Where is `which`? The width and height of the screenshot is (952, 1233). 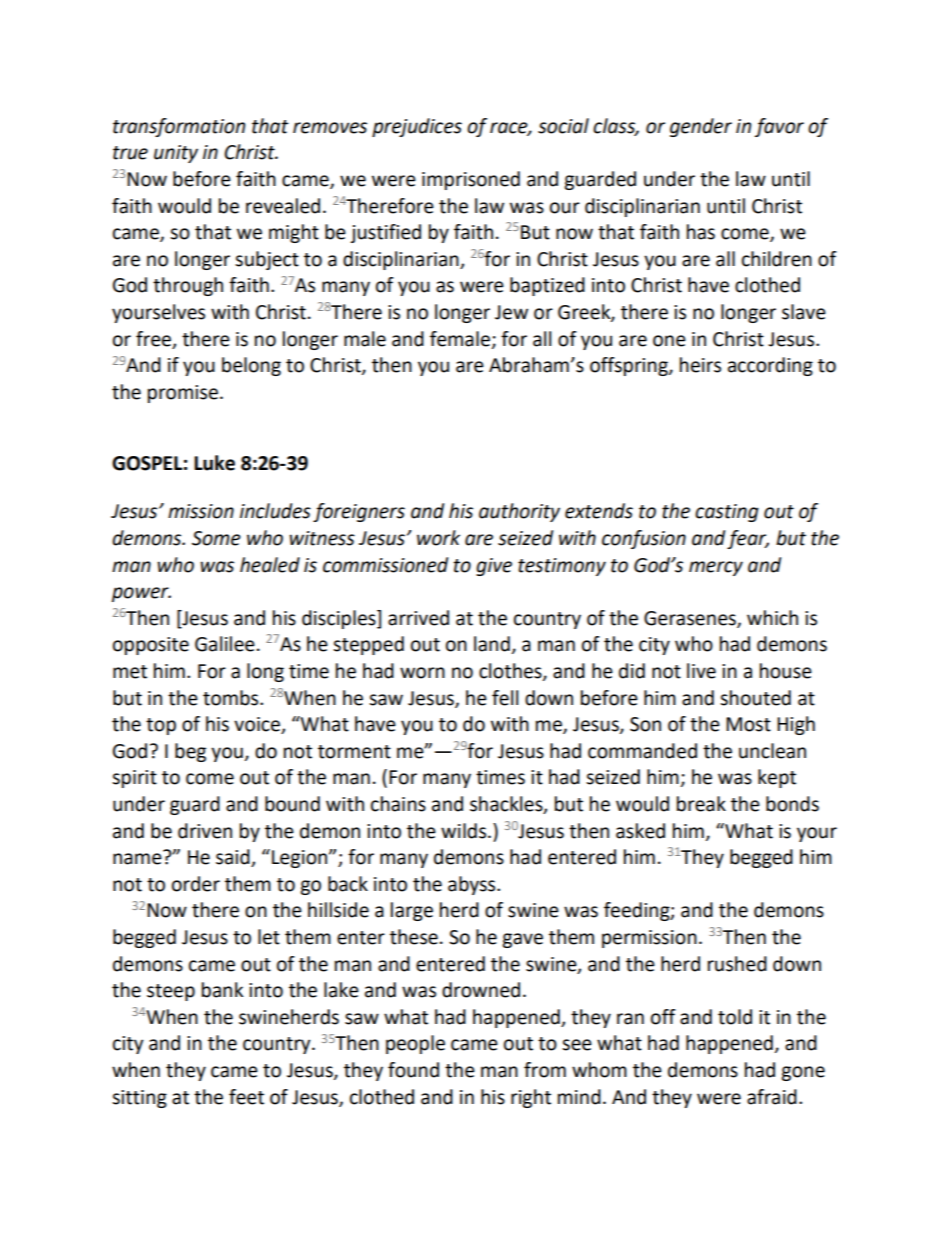
which is located at coordinates (772, 618).
